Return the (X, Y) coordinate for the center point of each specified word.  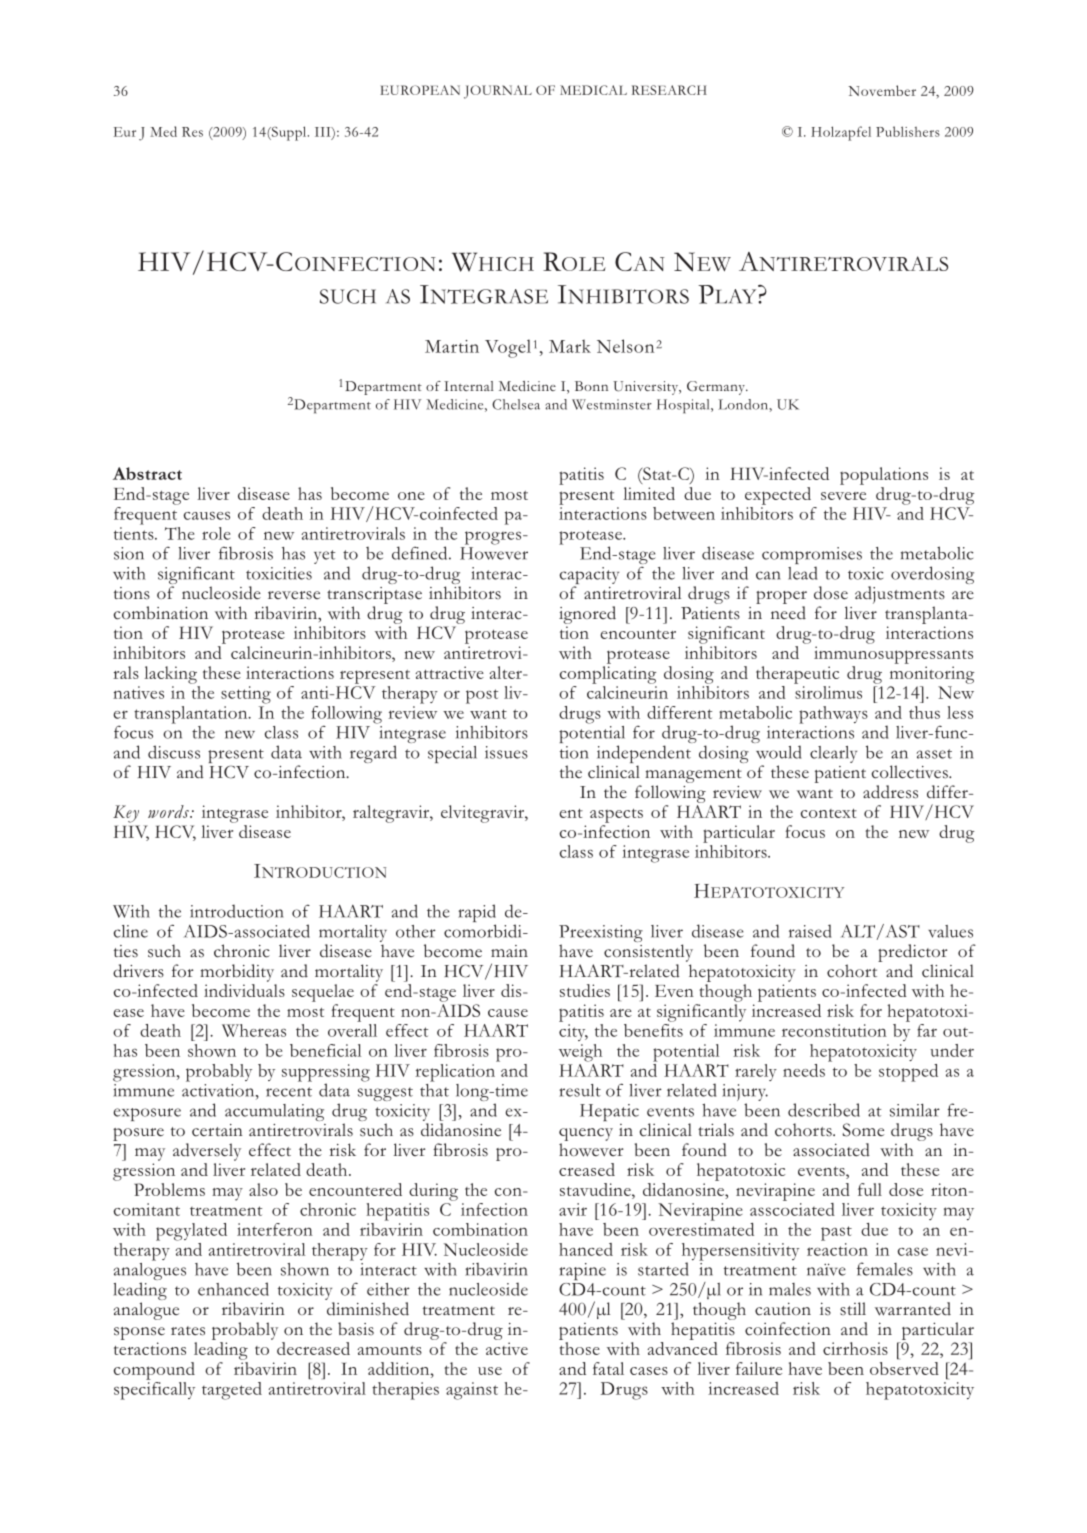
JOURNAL (498, 92)
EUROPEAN (420, 90)
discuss (174, 752)
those (580, 1348)
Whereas (254, 1030)
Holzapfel (841, 133)
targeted (232, 1391)
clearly (833, 754)
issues (506, 752)
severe (843, 496)
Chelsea (516, 404)
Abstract (147, 473)
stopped (908, 1073)
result (580, 1090)
